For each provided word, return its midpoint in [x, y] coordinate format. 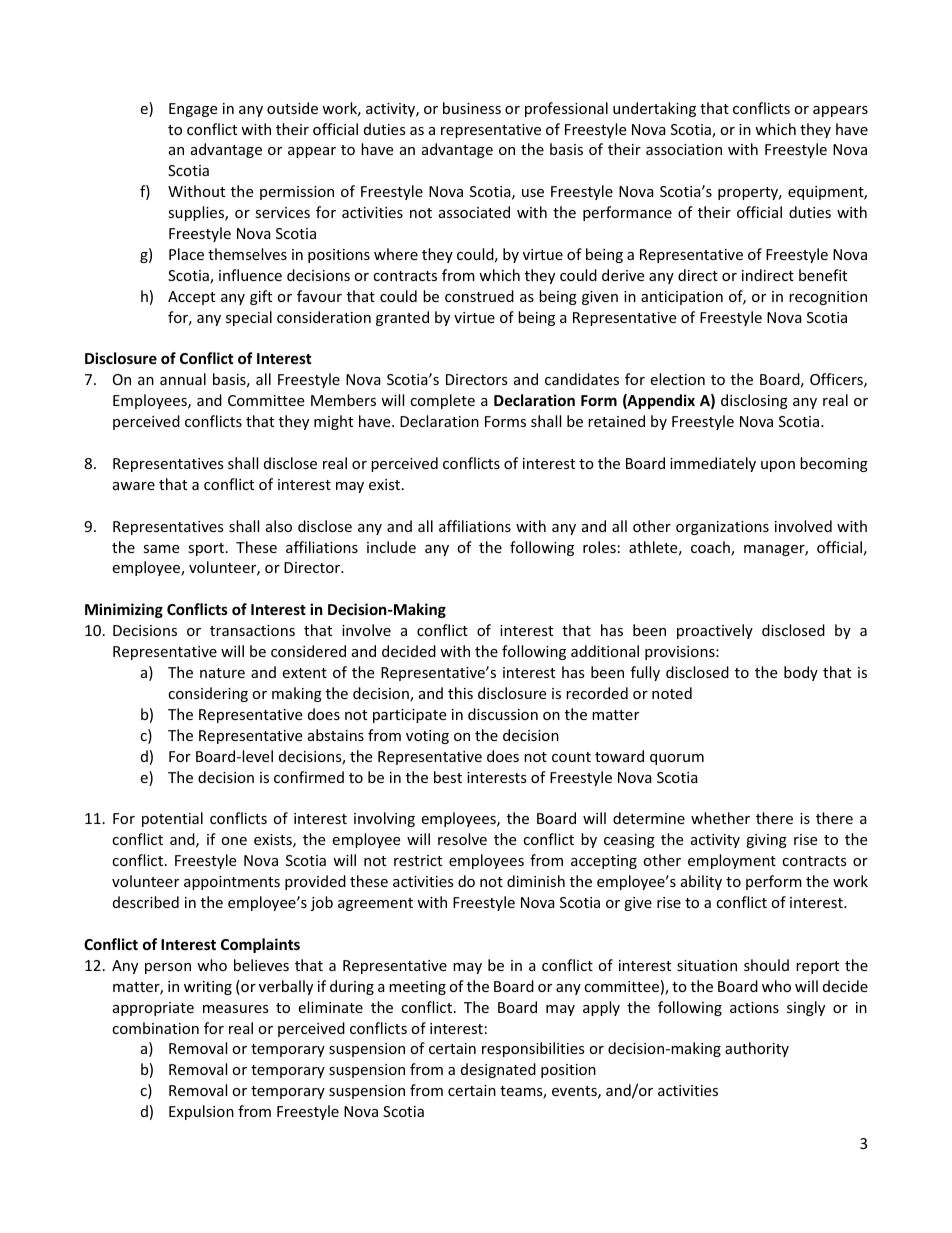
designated [498, 1070]
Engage [193, 110]
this [460, 693]
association [684, 149]
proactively [715, 631]
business [472, 108]
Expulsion [201, 1112]
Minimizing [124, 610]
